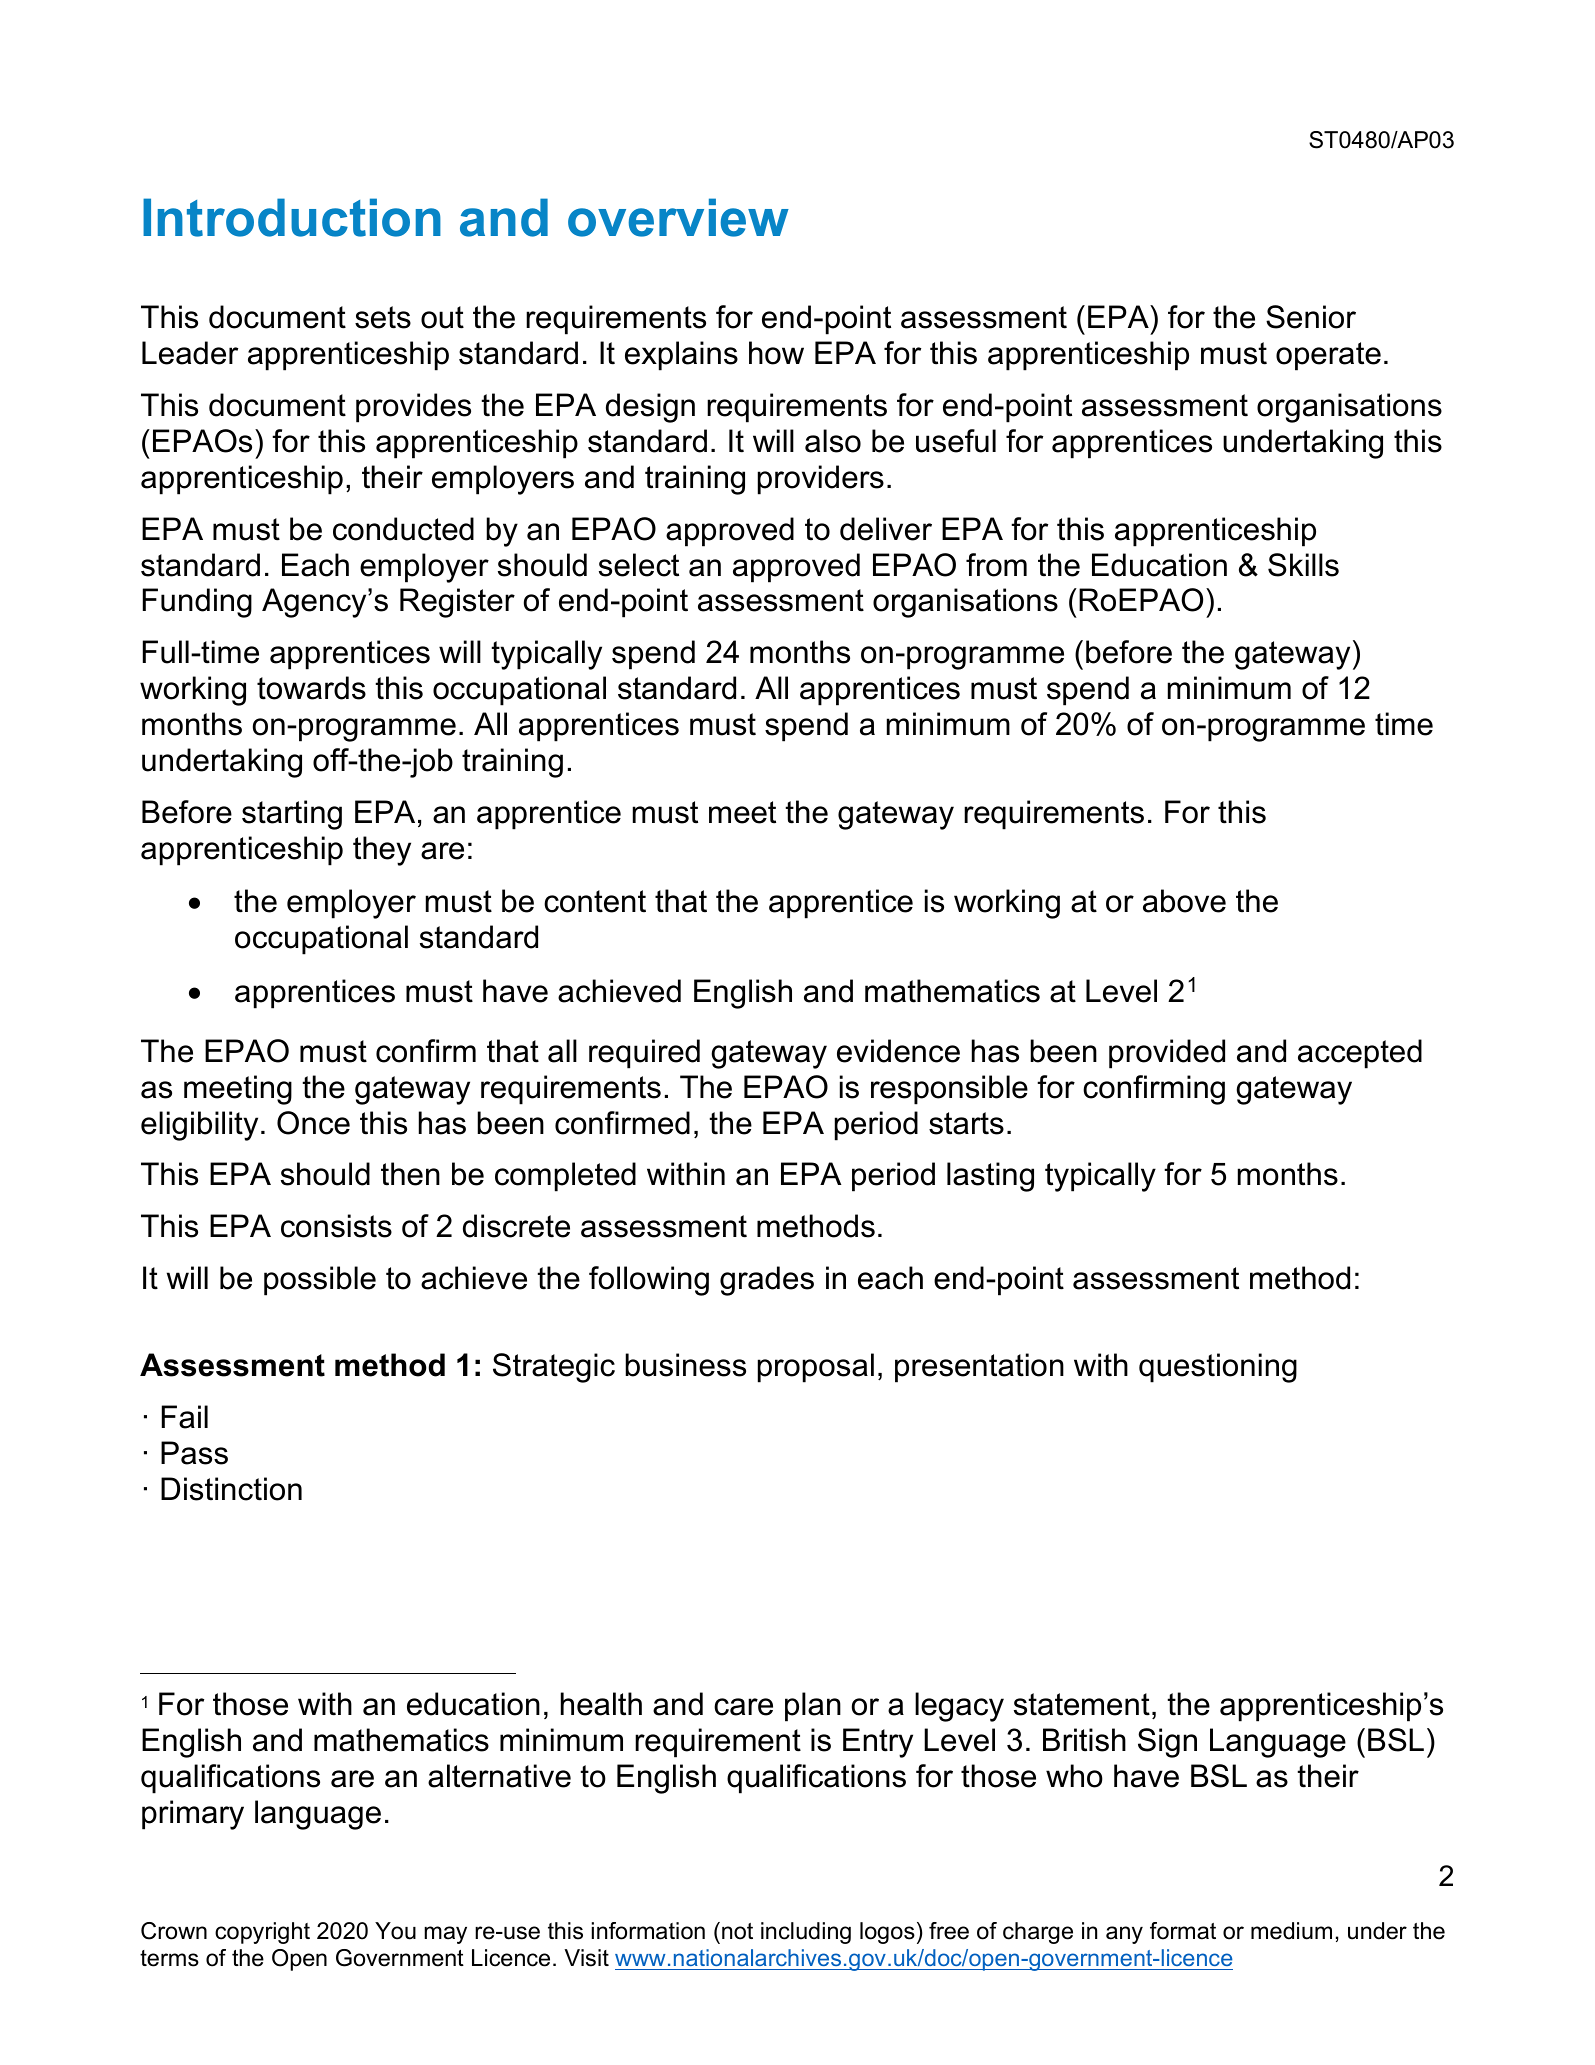  Describe the element at coordinates (1291, 1931) in the screenshot. I see `medium` at that location.
